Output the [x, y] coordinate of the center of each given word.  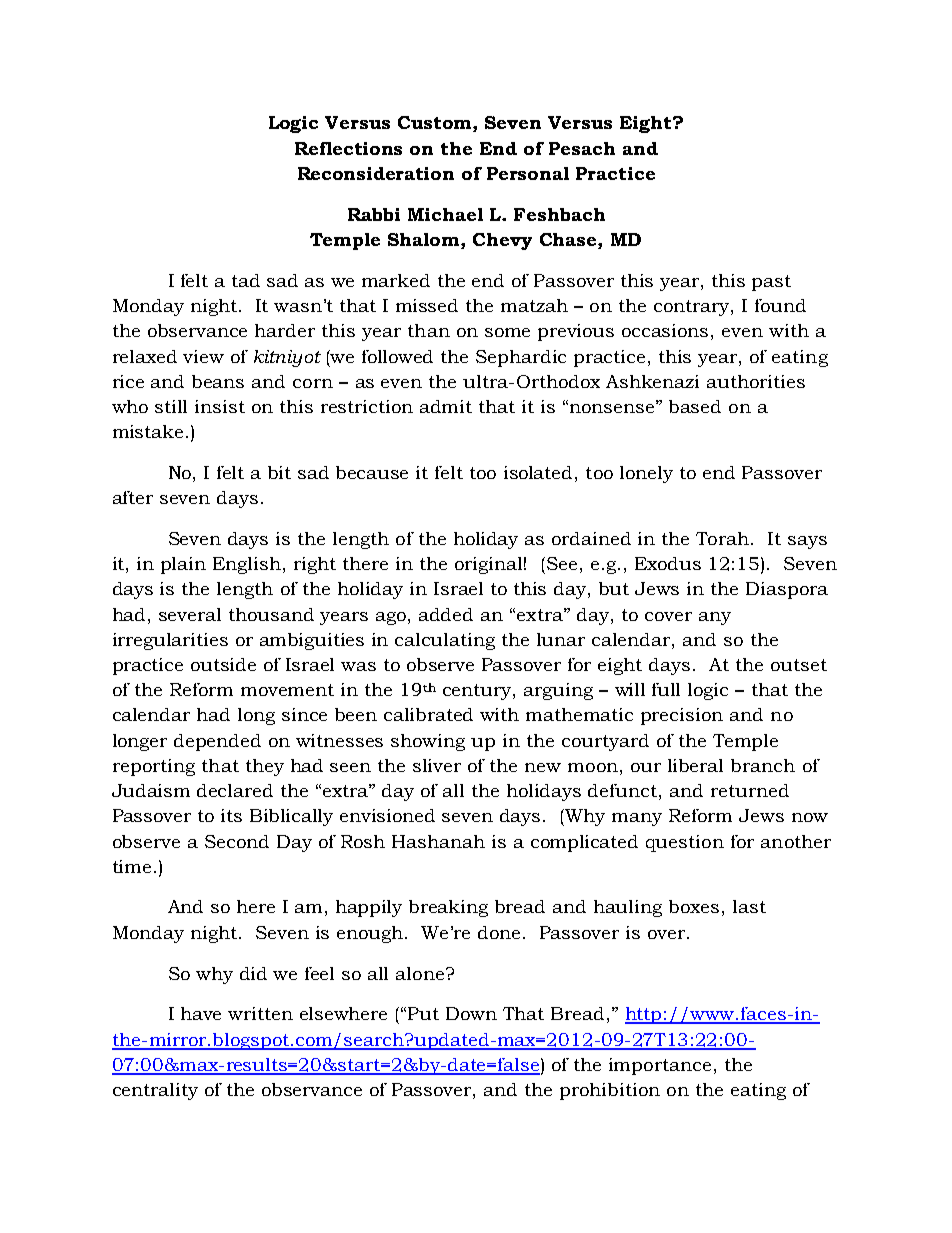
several [190, 614]
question [685, 843]
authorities [756, 381]
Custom [436, 124]
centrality [155, 1091]
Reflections [348, 148]
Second [237, 841]
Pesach [582, 148]
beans [218, 381]
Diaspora [787, 590]
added [446, 614]
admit [446, 406]
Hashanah [438, 841]
